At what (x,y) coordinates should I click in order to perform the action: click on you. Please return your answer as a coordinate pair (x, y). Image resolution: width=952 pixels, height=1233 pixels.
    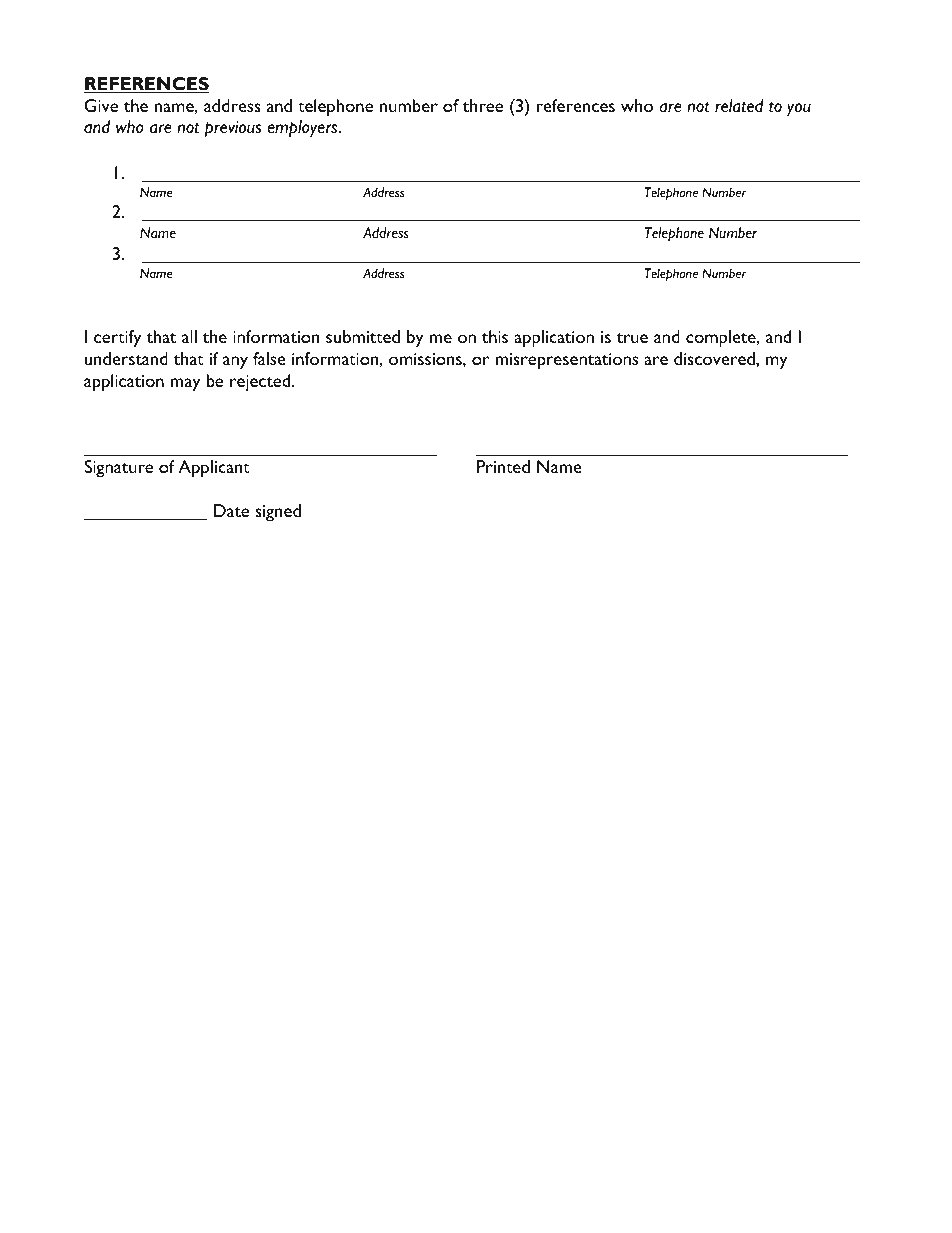
    Looking at the image, I should click on (799, 110).
